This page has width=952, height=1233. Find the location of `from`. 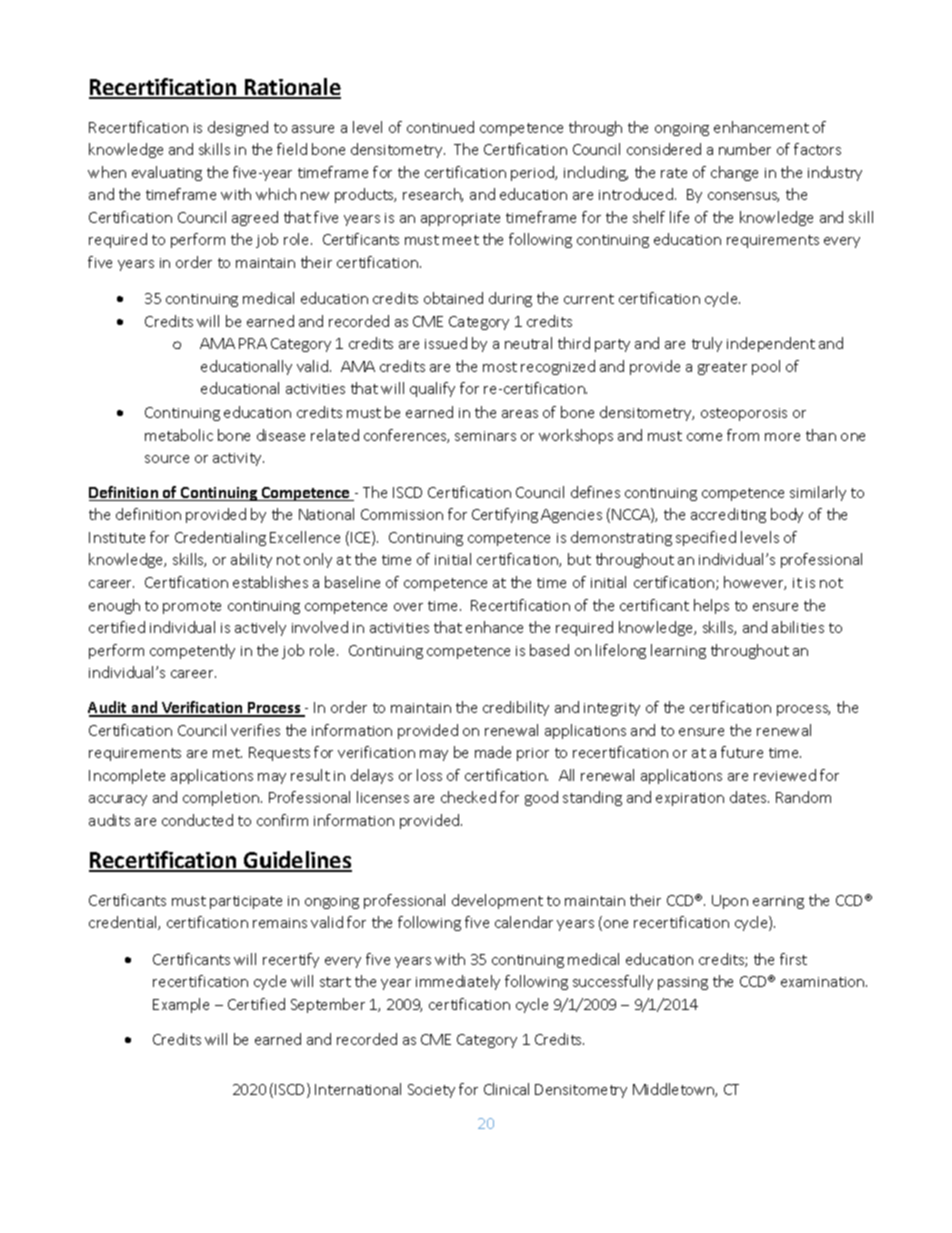

from is located at coordinates (743, 435).
